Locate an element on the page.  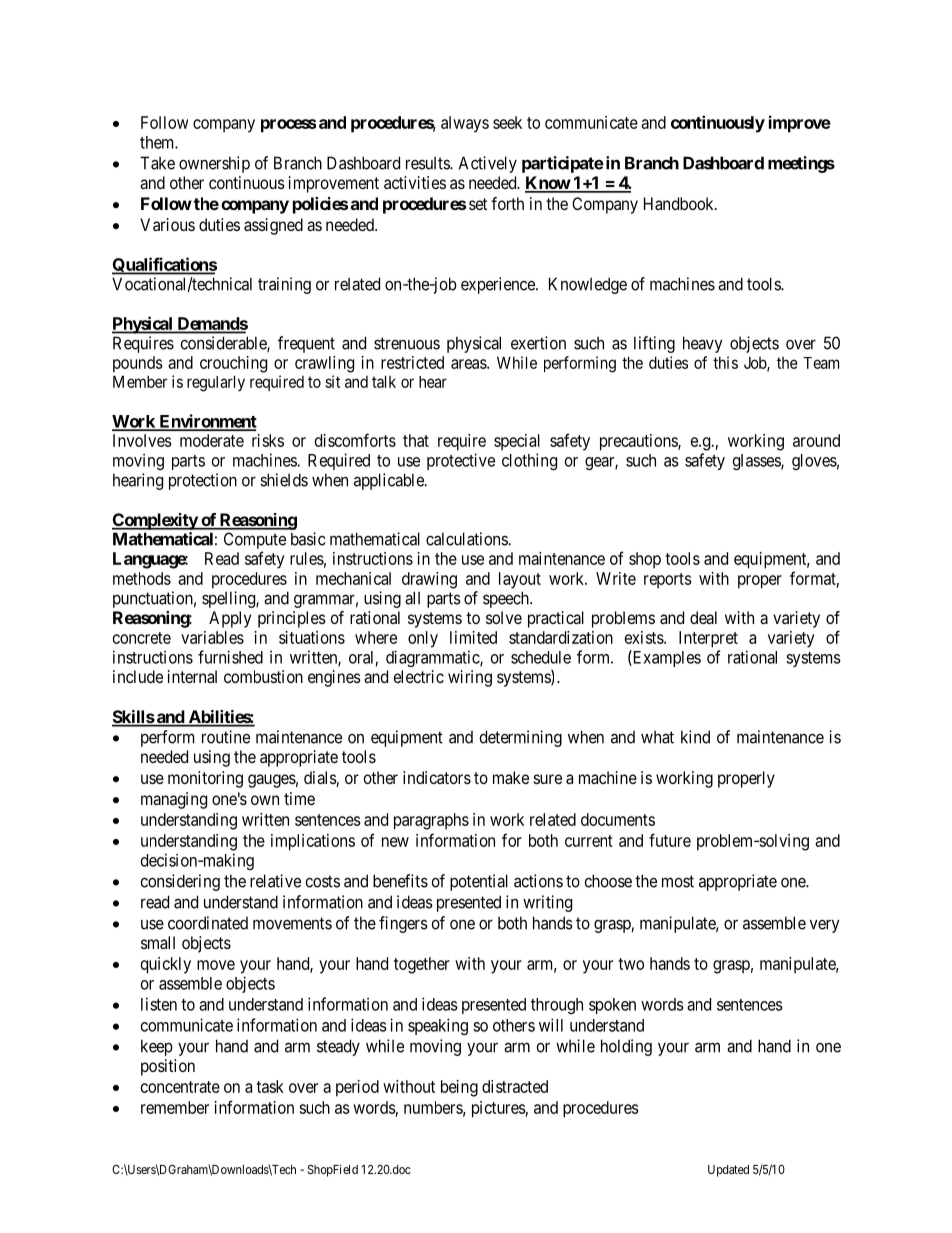
ownership is located at coordinates (214, 164).
